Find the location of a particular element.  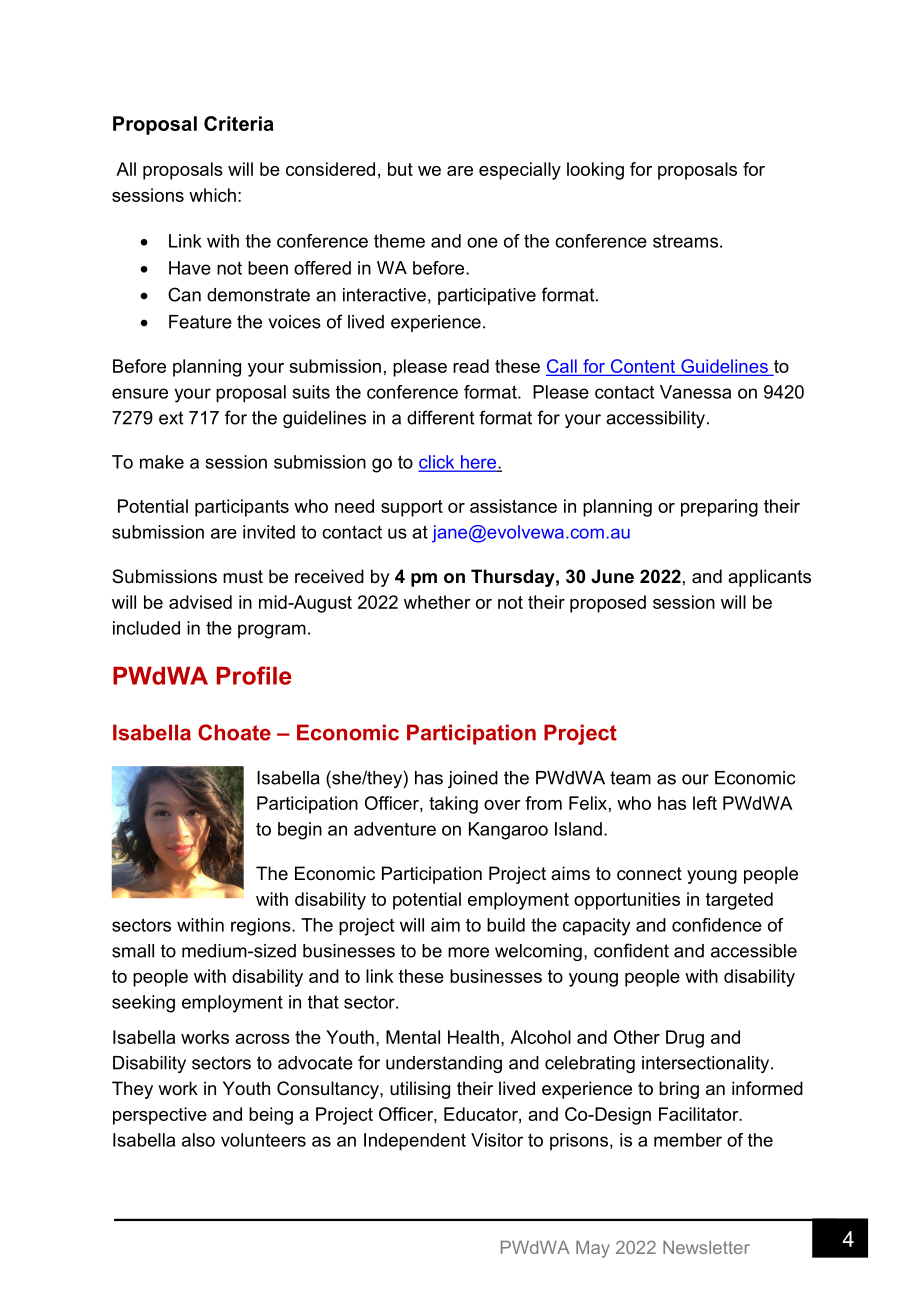

also is located at coordinates (198, 1140).
